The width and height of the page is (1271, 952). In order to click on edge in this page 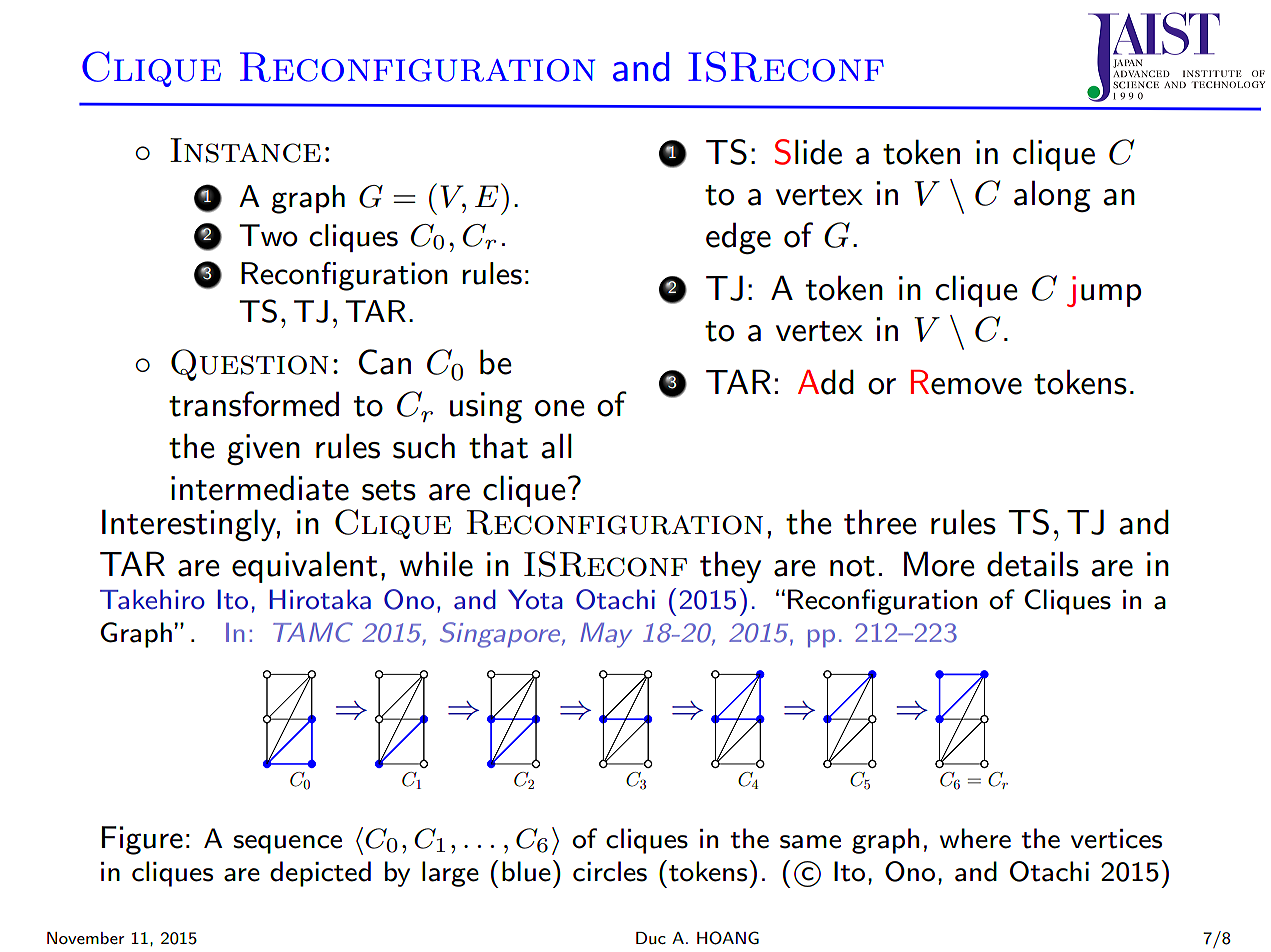, I will do `click(738, 238)`.
